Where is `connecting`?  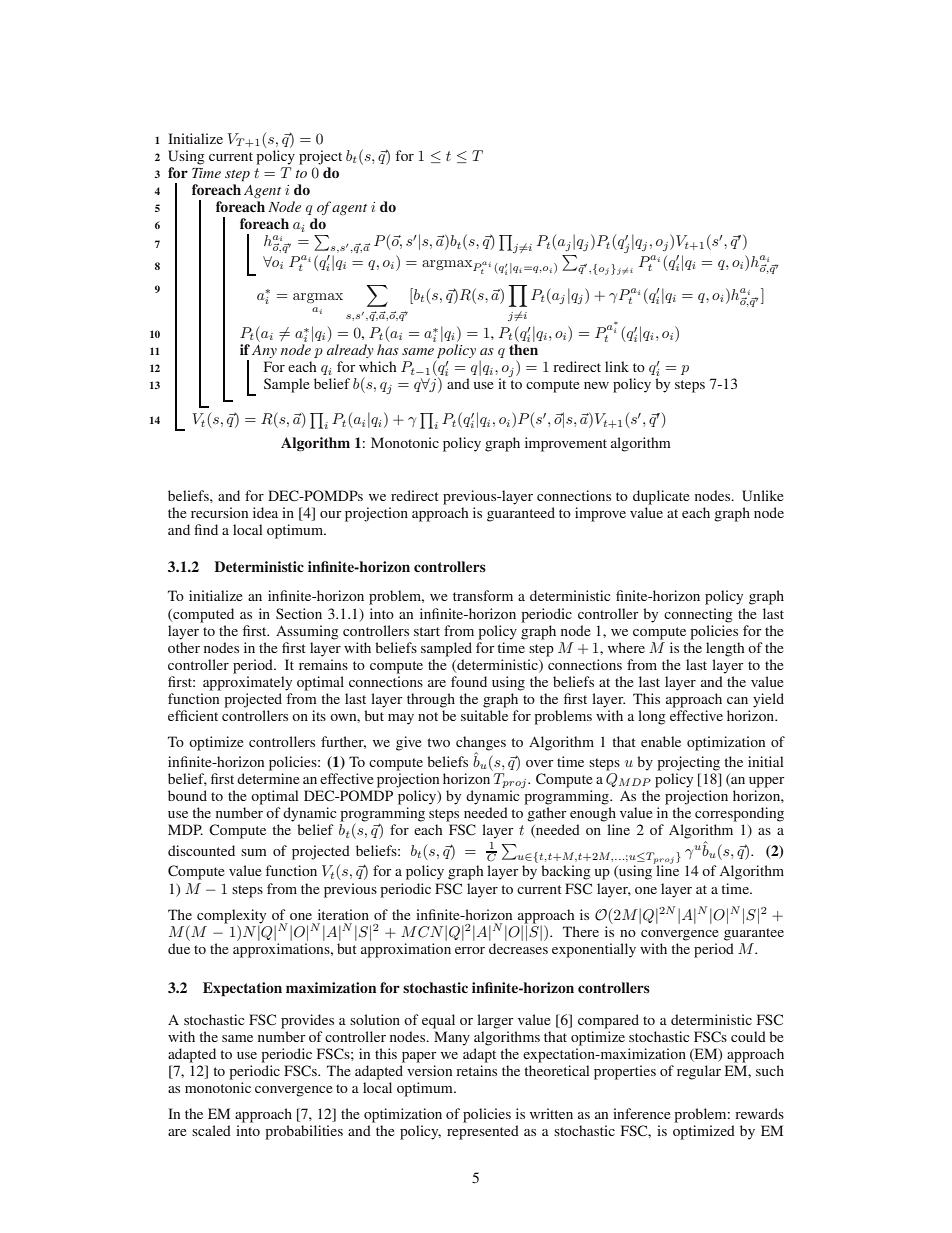 connecting is located at coordinates (698, 615).
